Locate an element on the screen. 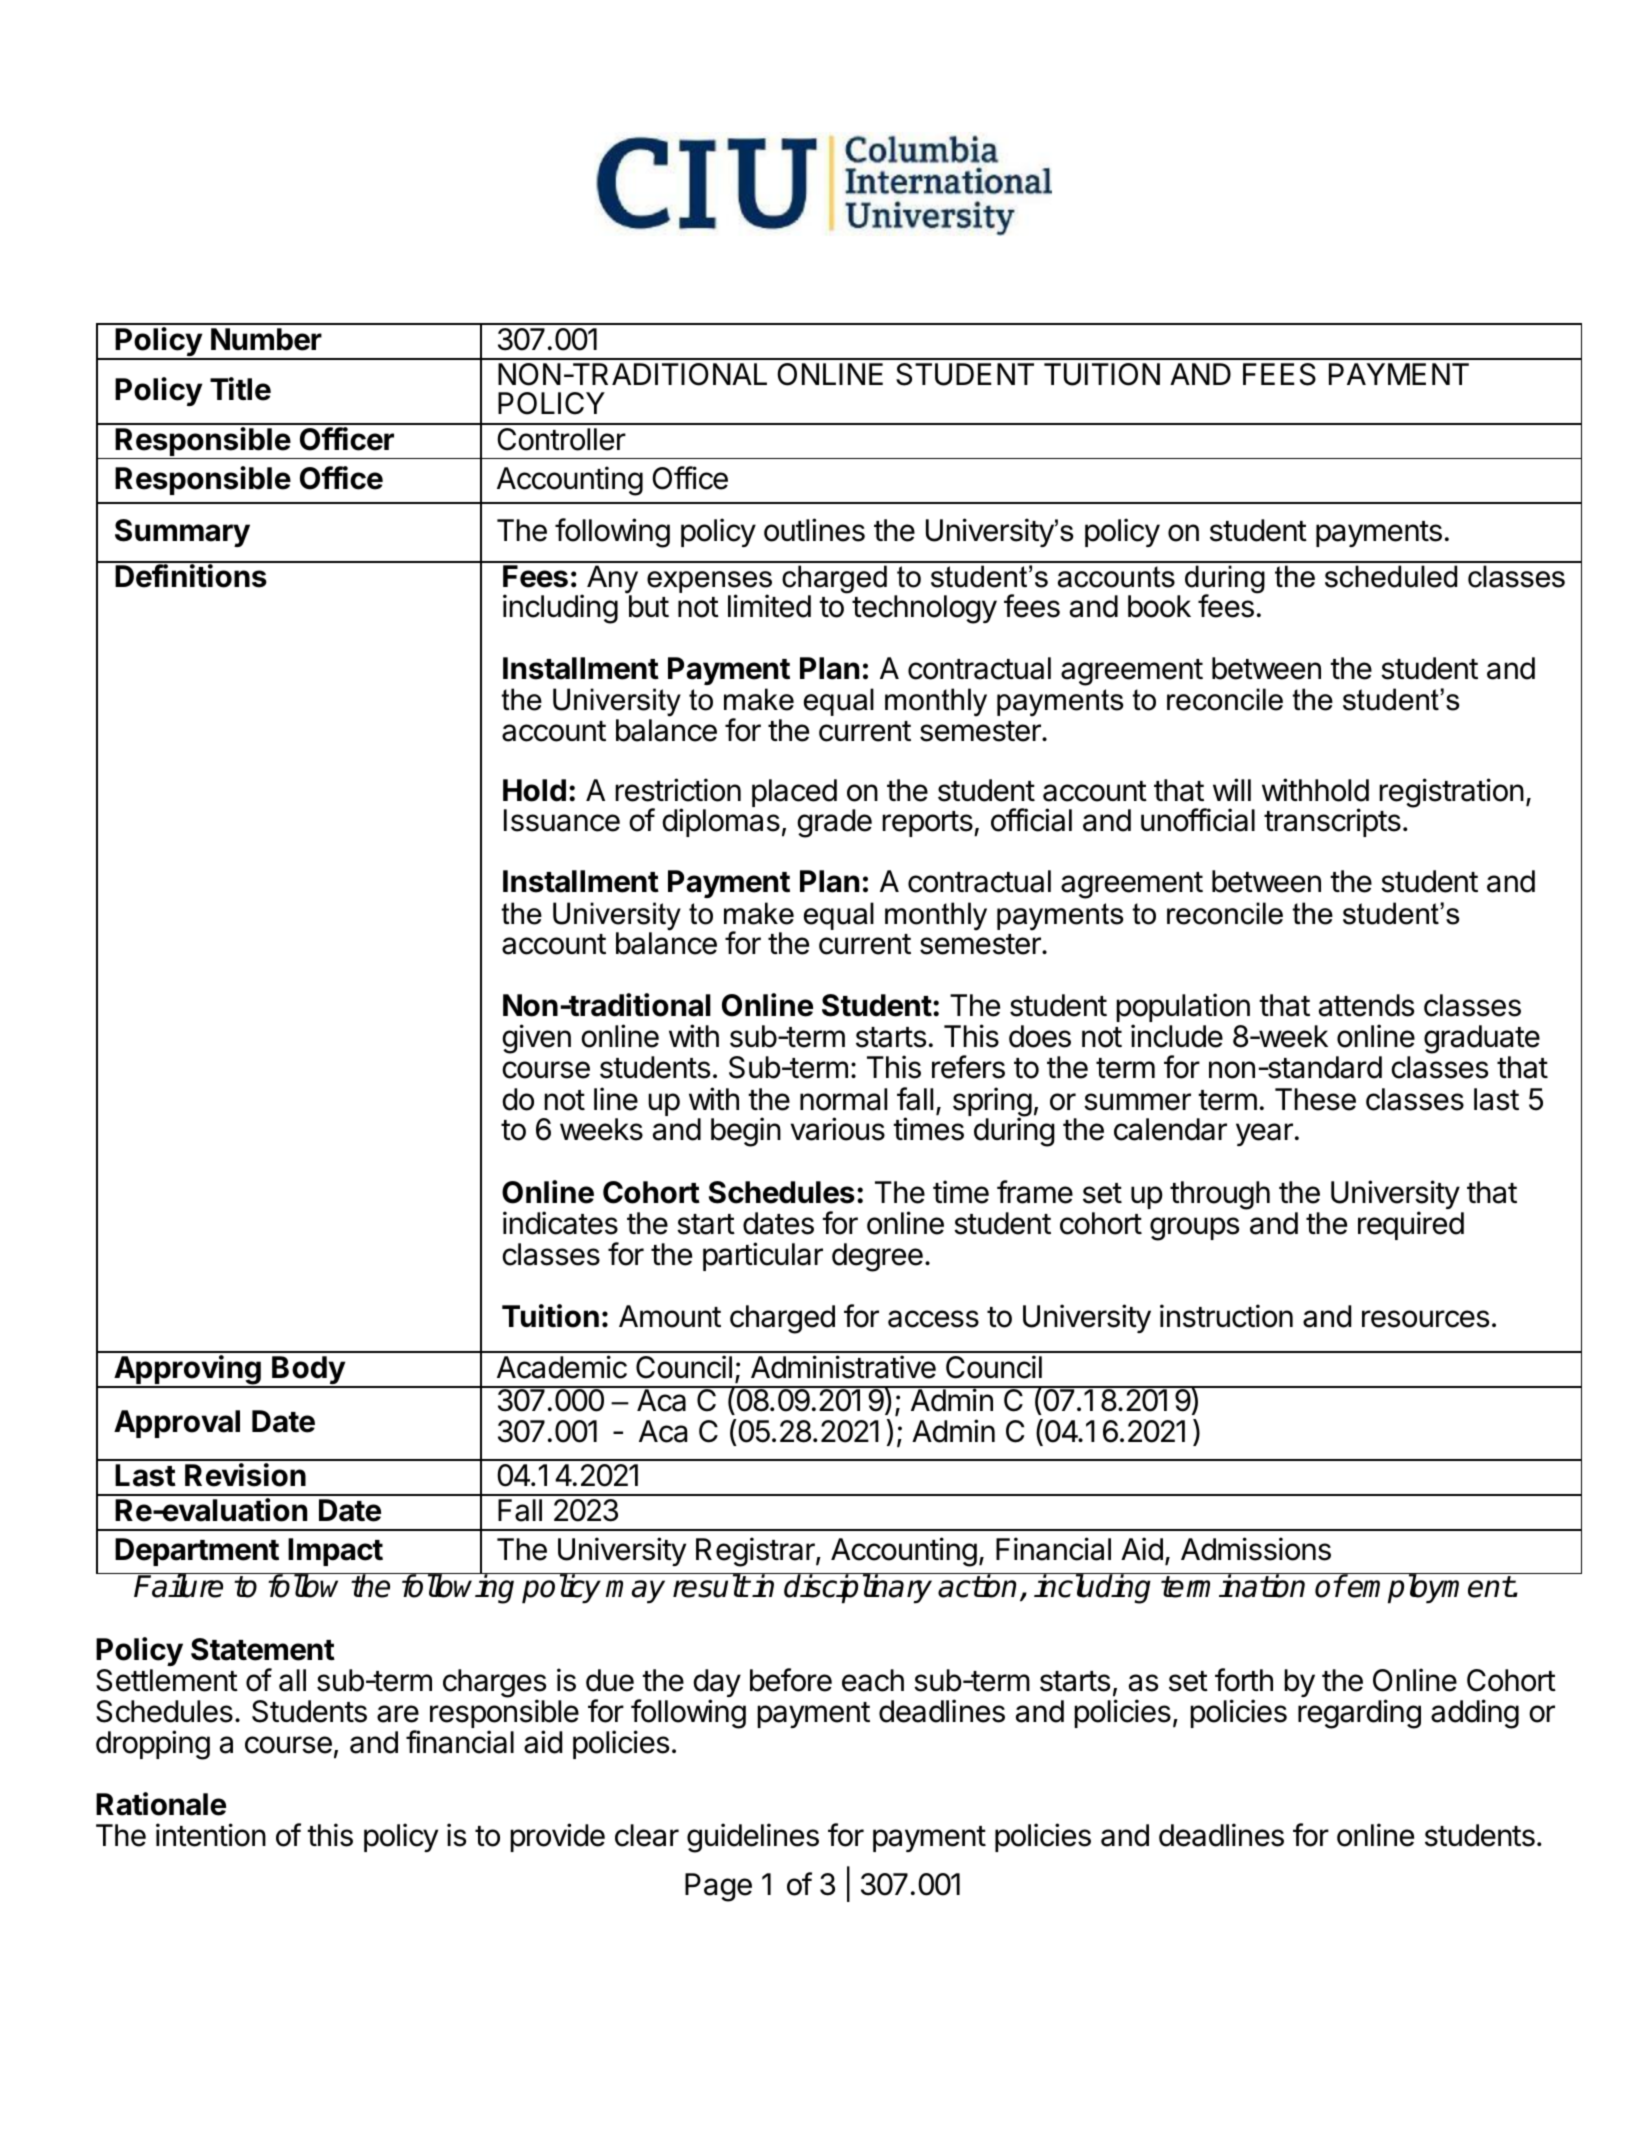 The image size is (1650, 2135). given is located at coordinates (536, 1039).
